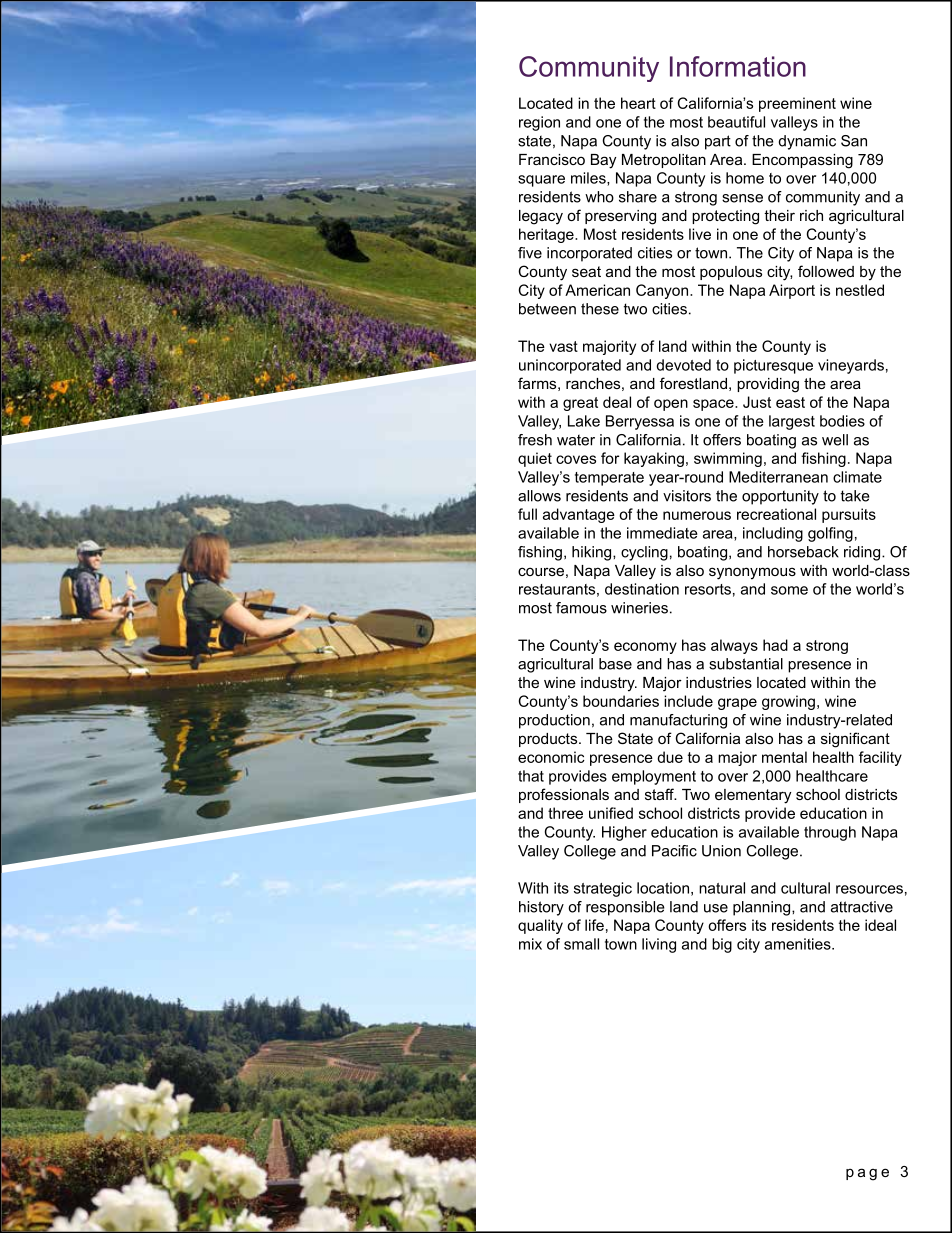 The height and width of the screenshot is (1233, 952). Describe the element at coordinates (564, 795) in the screenshot. I see `professionals` at that location.
